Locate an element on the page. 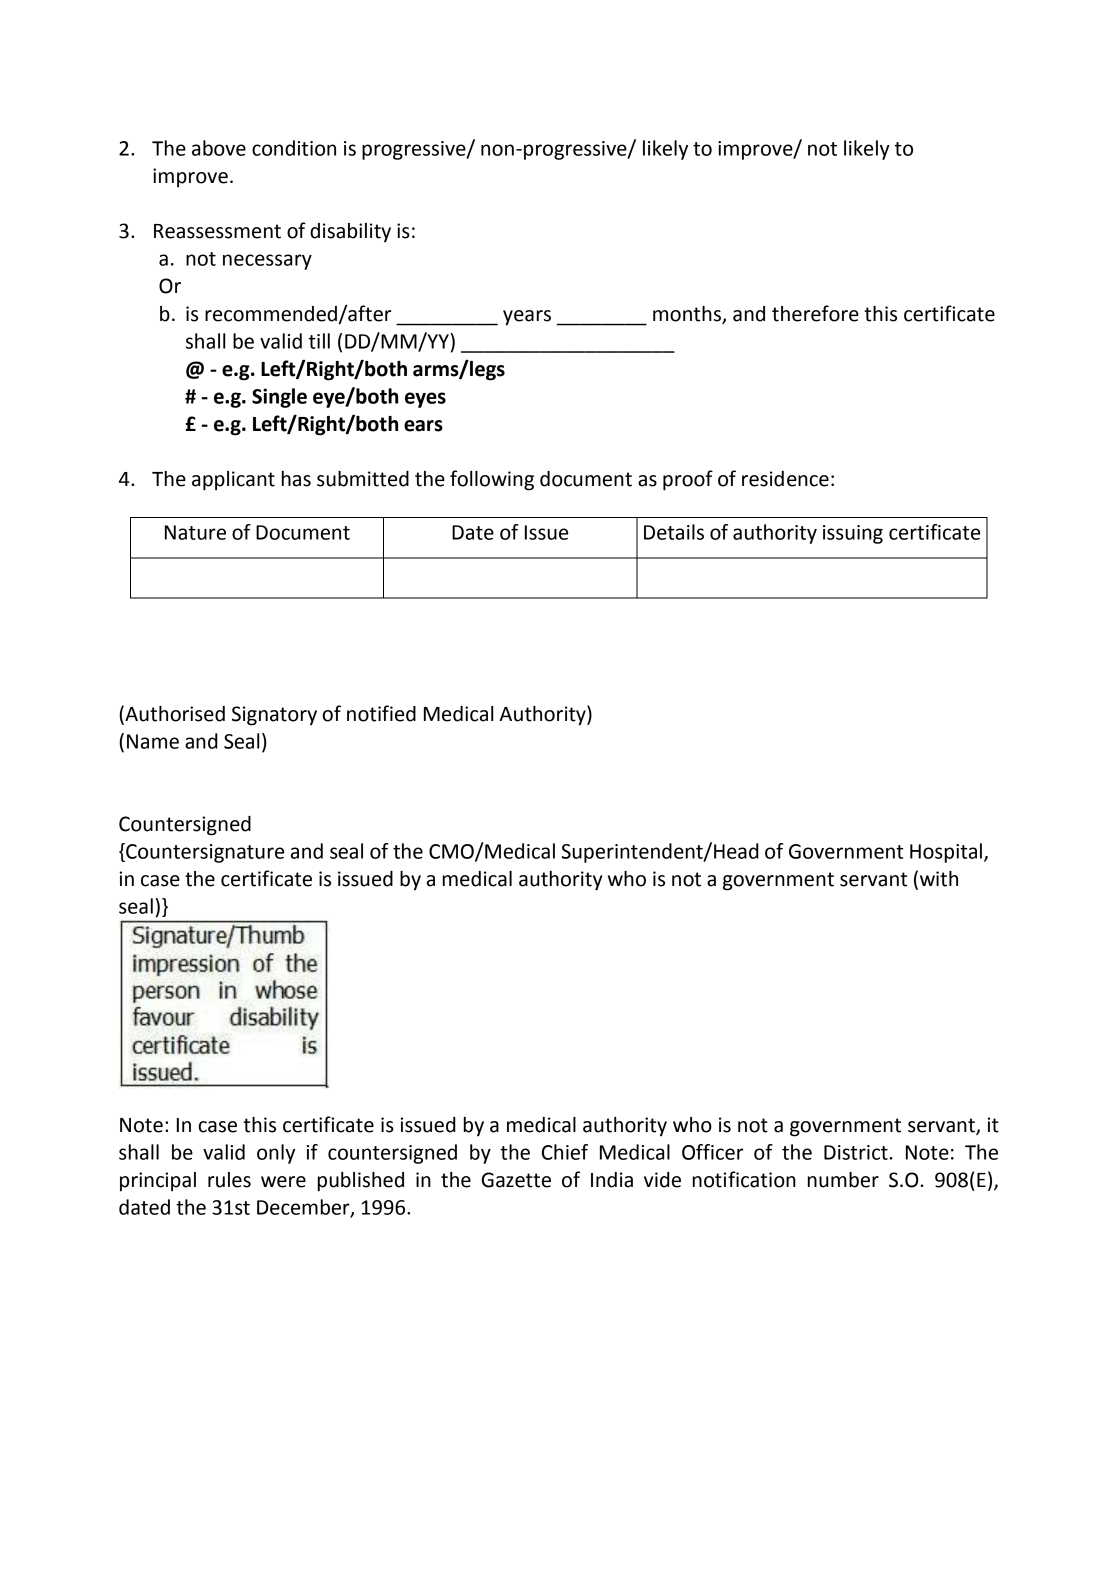 Image resolution: width=1119 pixels, height=1582 pixels. Signatory is located at coordinates (274, 716).
